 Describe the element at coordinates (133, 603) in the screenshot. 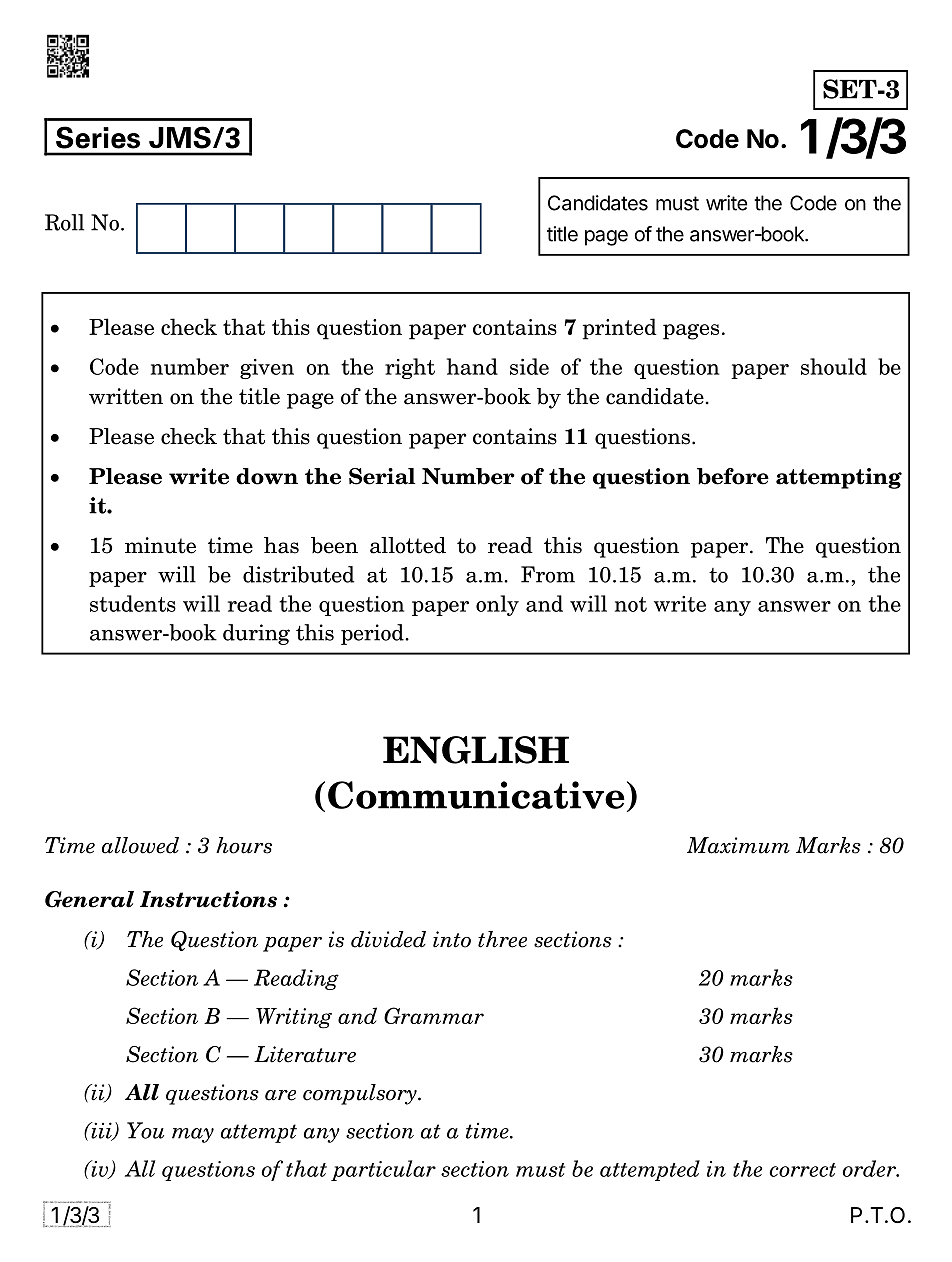

I see `students` at that location.
